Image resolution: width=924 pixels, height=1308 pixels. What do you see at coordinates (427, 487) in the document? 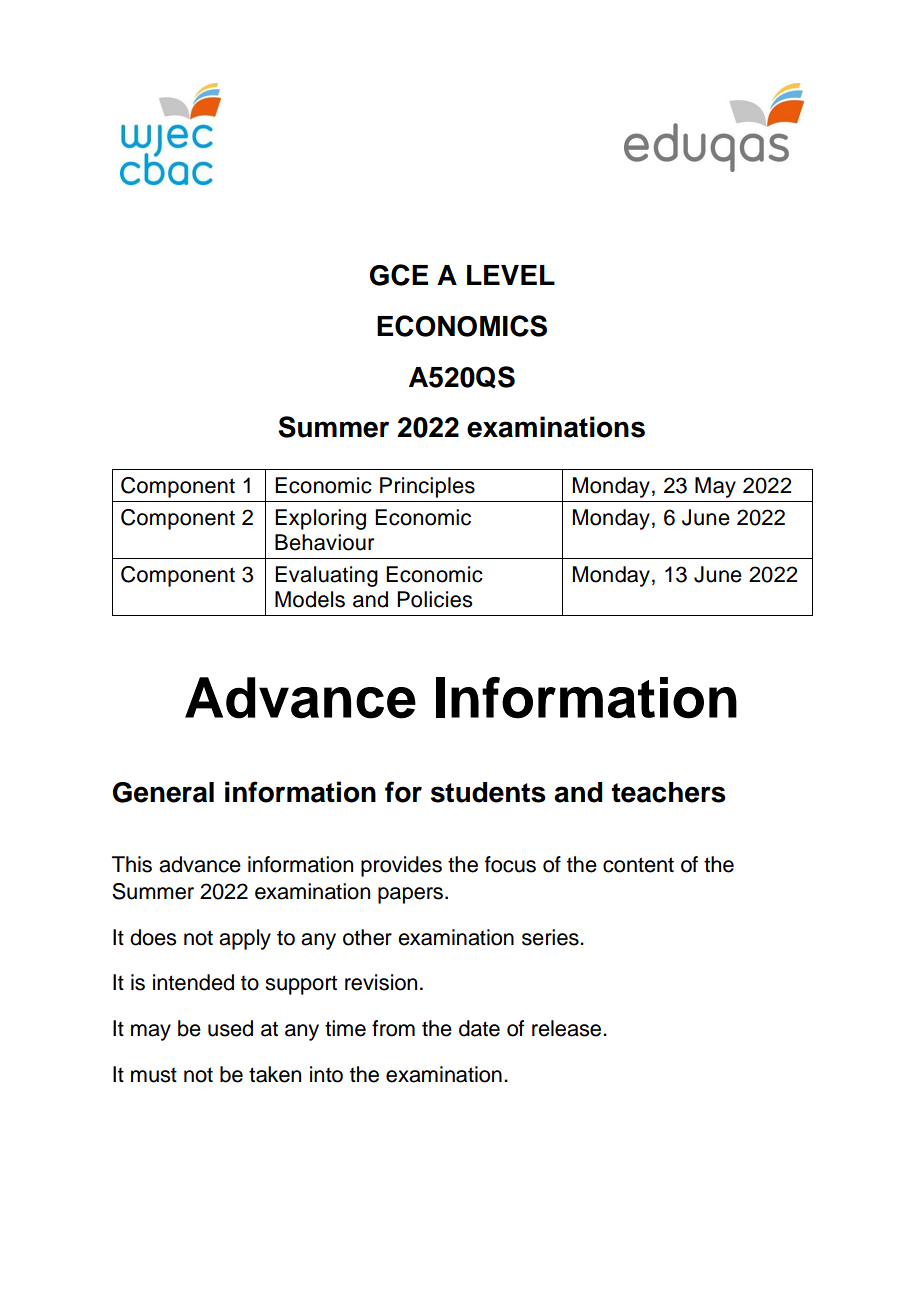
I see `Principles` at bounding box center [427, 487].
